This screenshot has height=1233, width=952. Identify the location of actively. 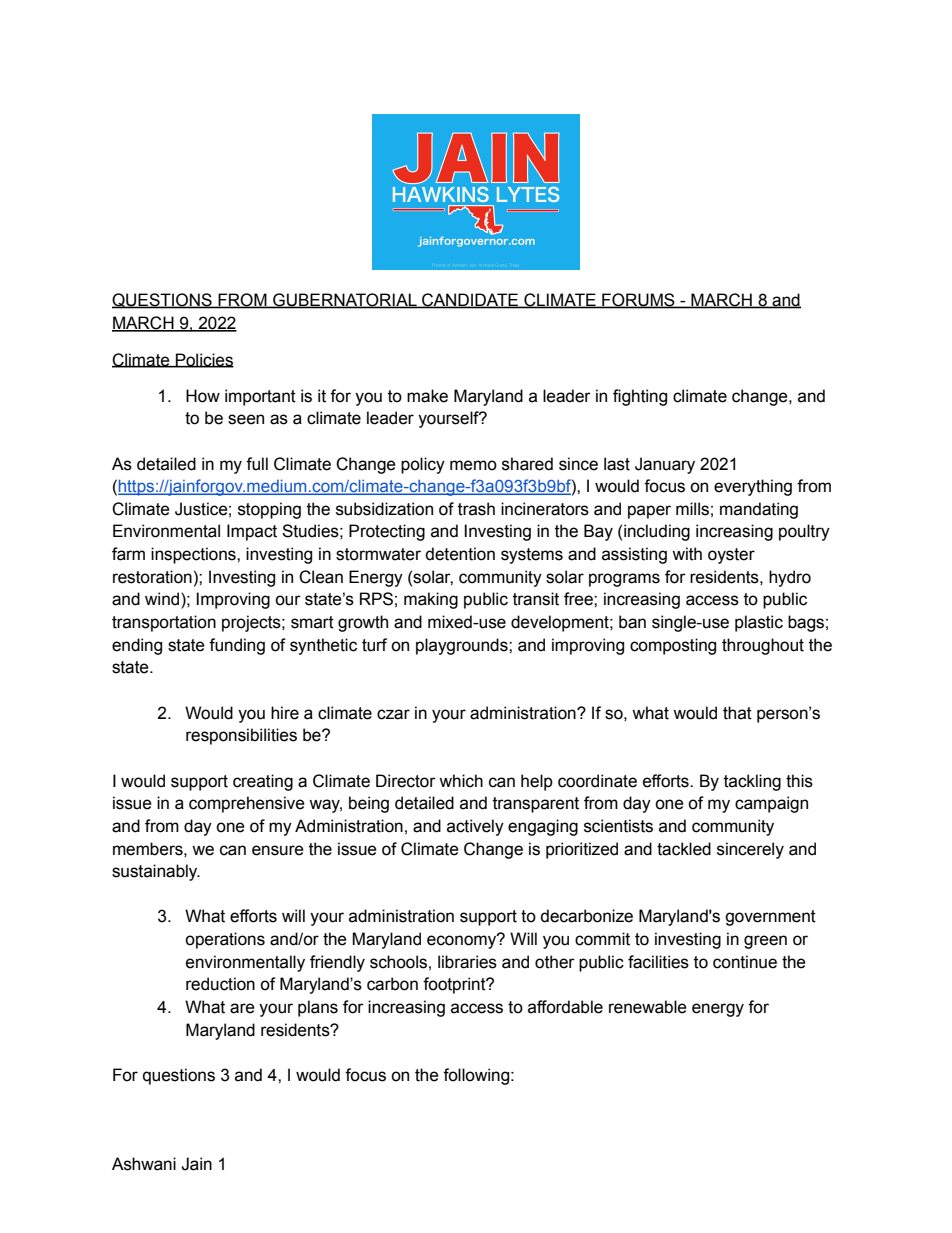
(475, 827).
